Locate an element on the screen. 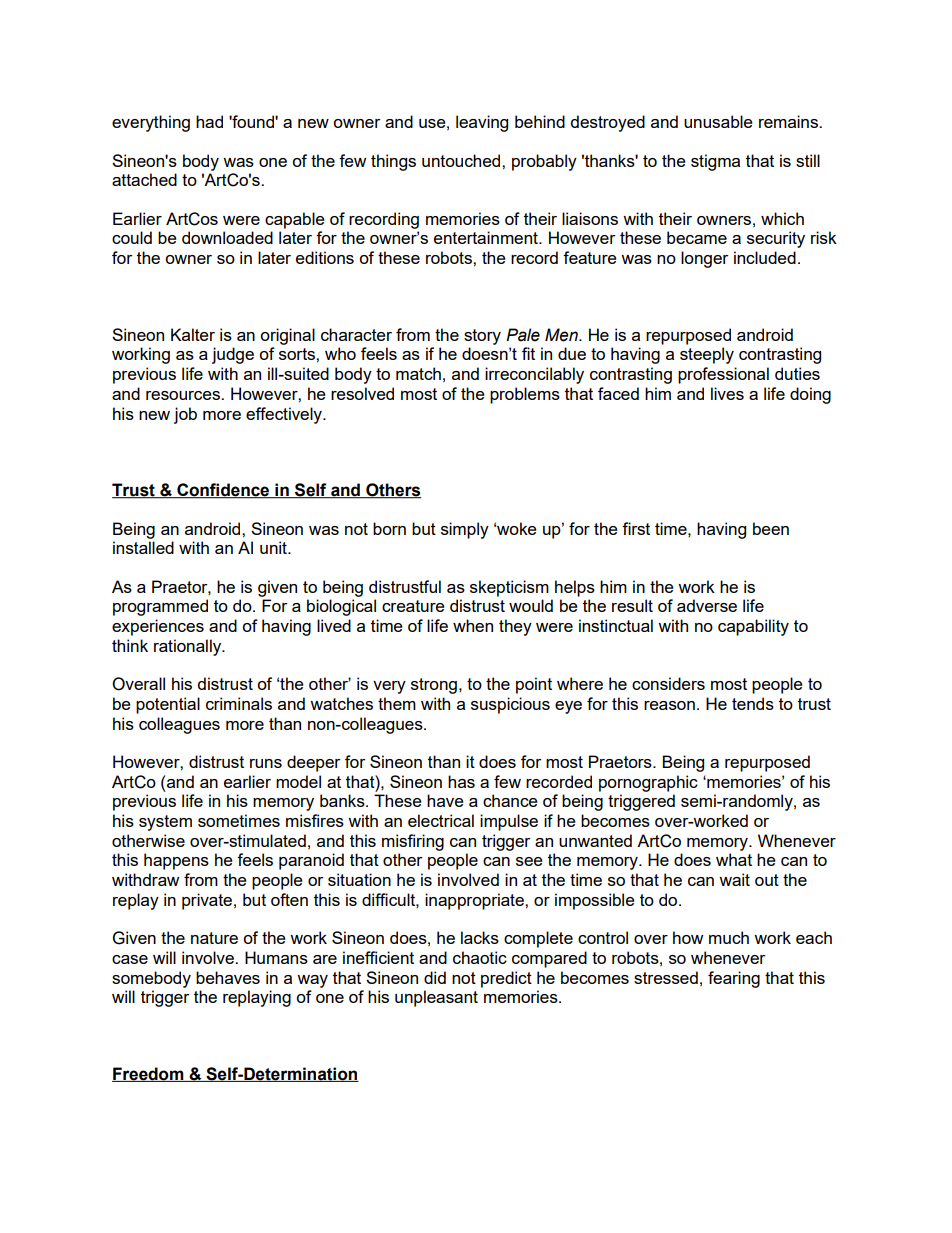 The image size is (952, 1233). runs is located at coordinates (266, 763).
